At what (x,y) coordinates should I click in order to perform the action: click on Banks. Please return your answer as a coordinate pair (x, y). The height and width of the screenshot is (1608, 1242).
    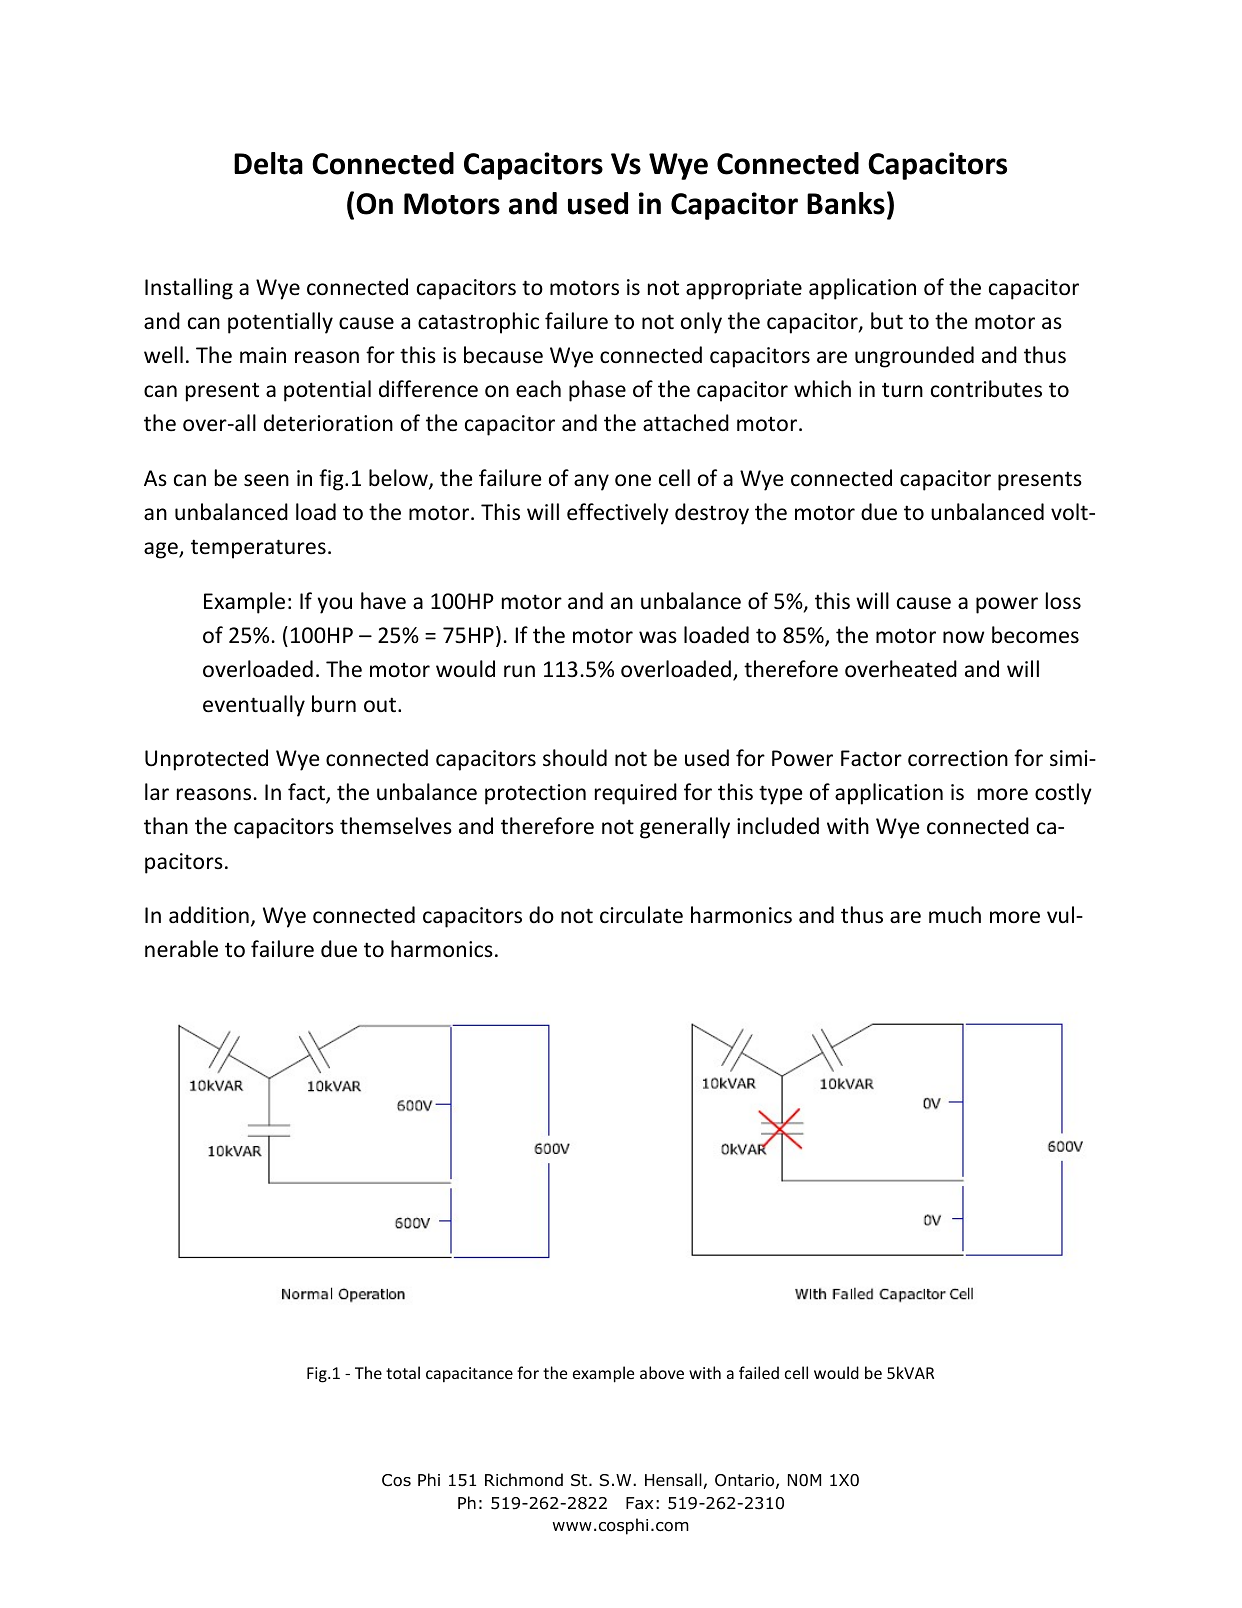
    Looking at the image, I should click on (846, 203).
